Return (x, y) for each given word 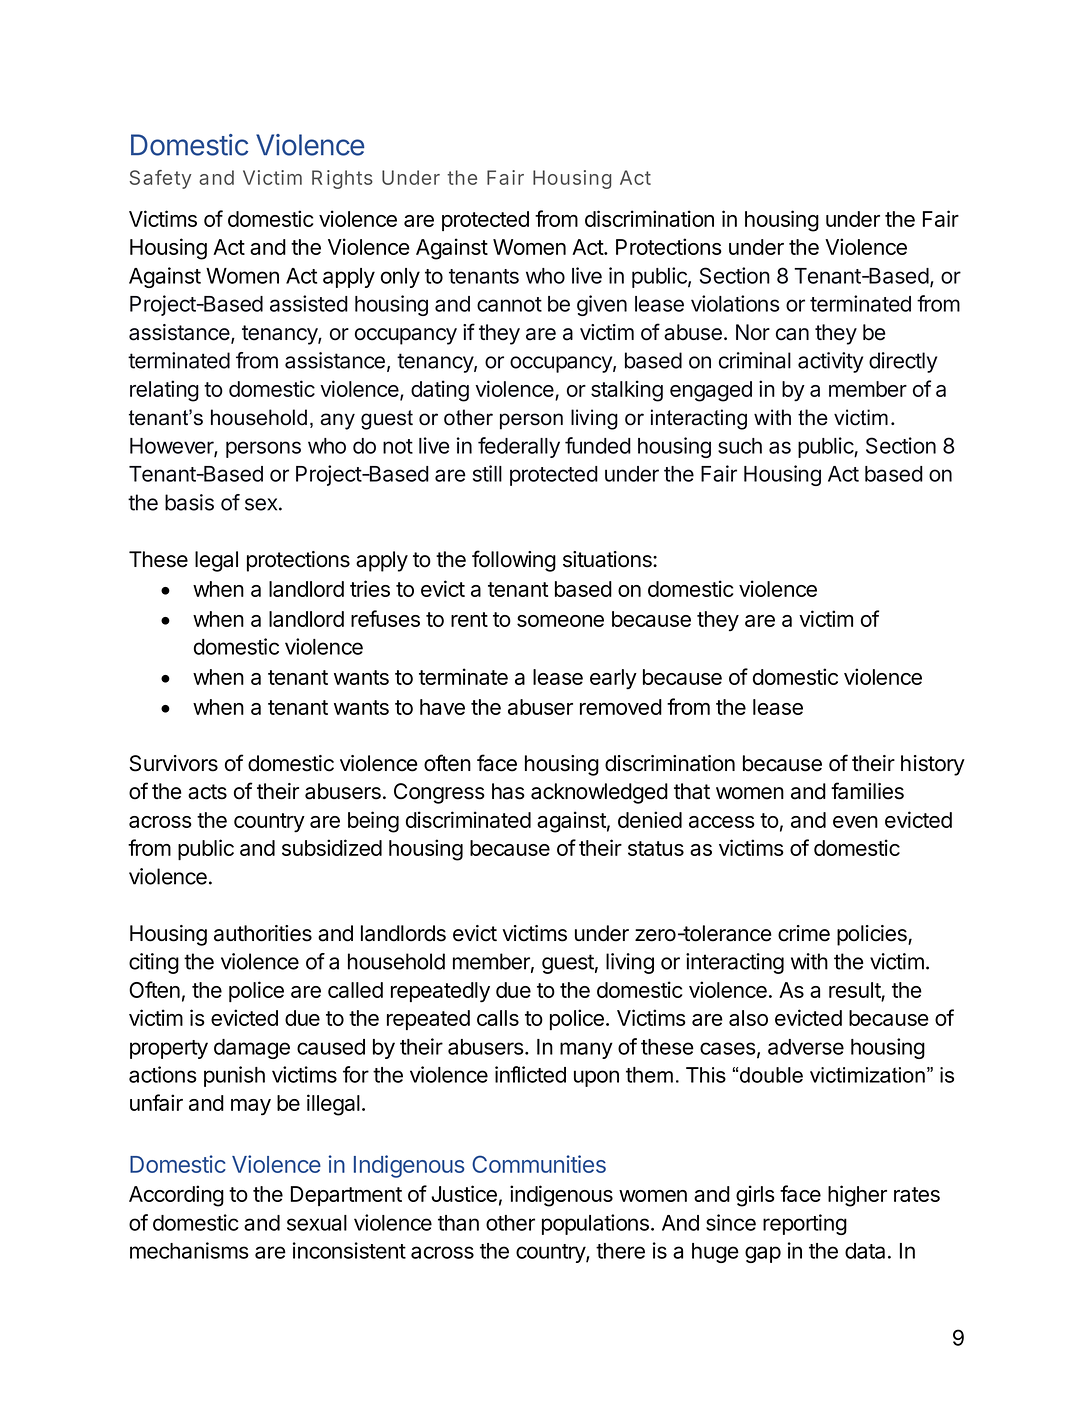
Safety (160, 179)
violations (735, 303)
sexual (317, 1223)
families (867, 791)
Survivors (173, 763)
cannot (509, 304)
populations (595, 1224)
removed (621, 707)
